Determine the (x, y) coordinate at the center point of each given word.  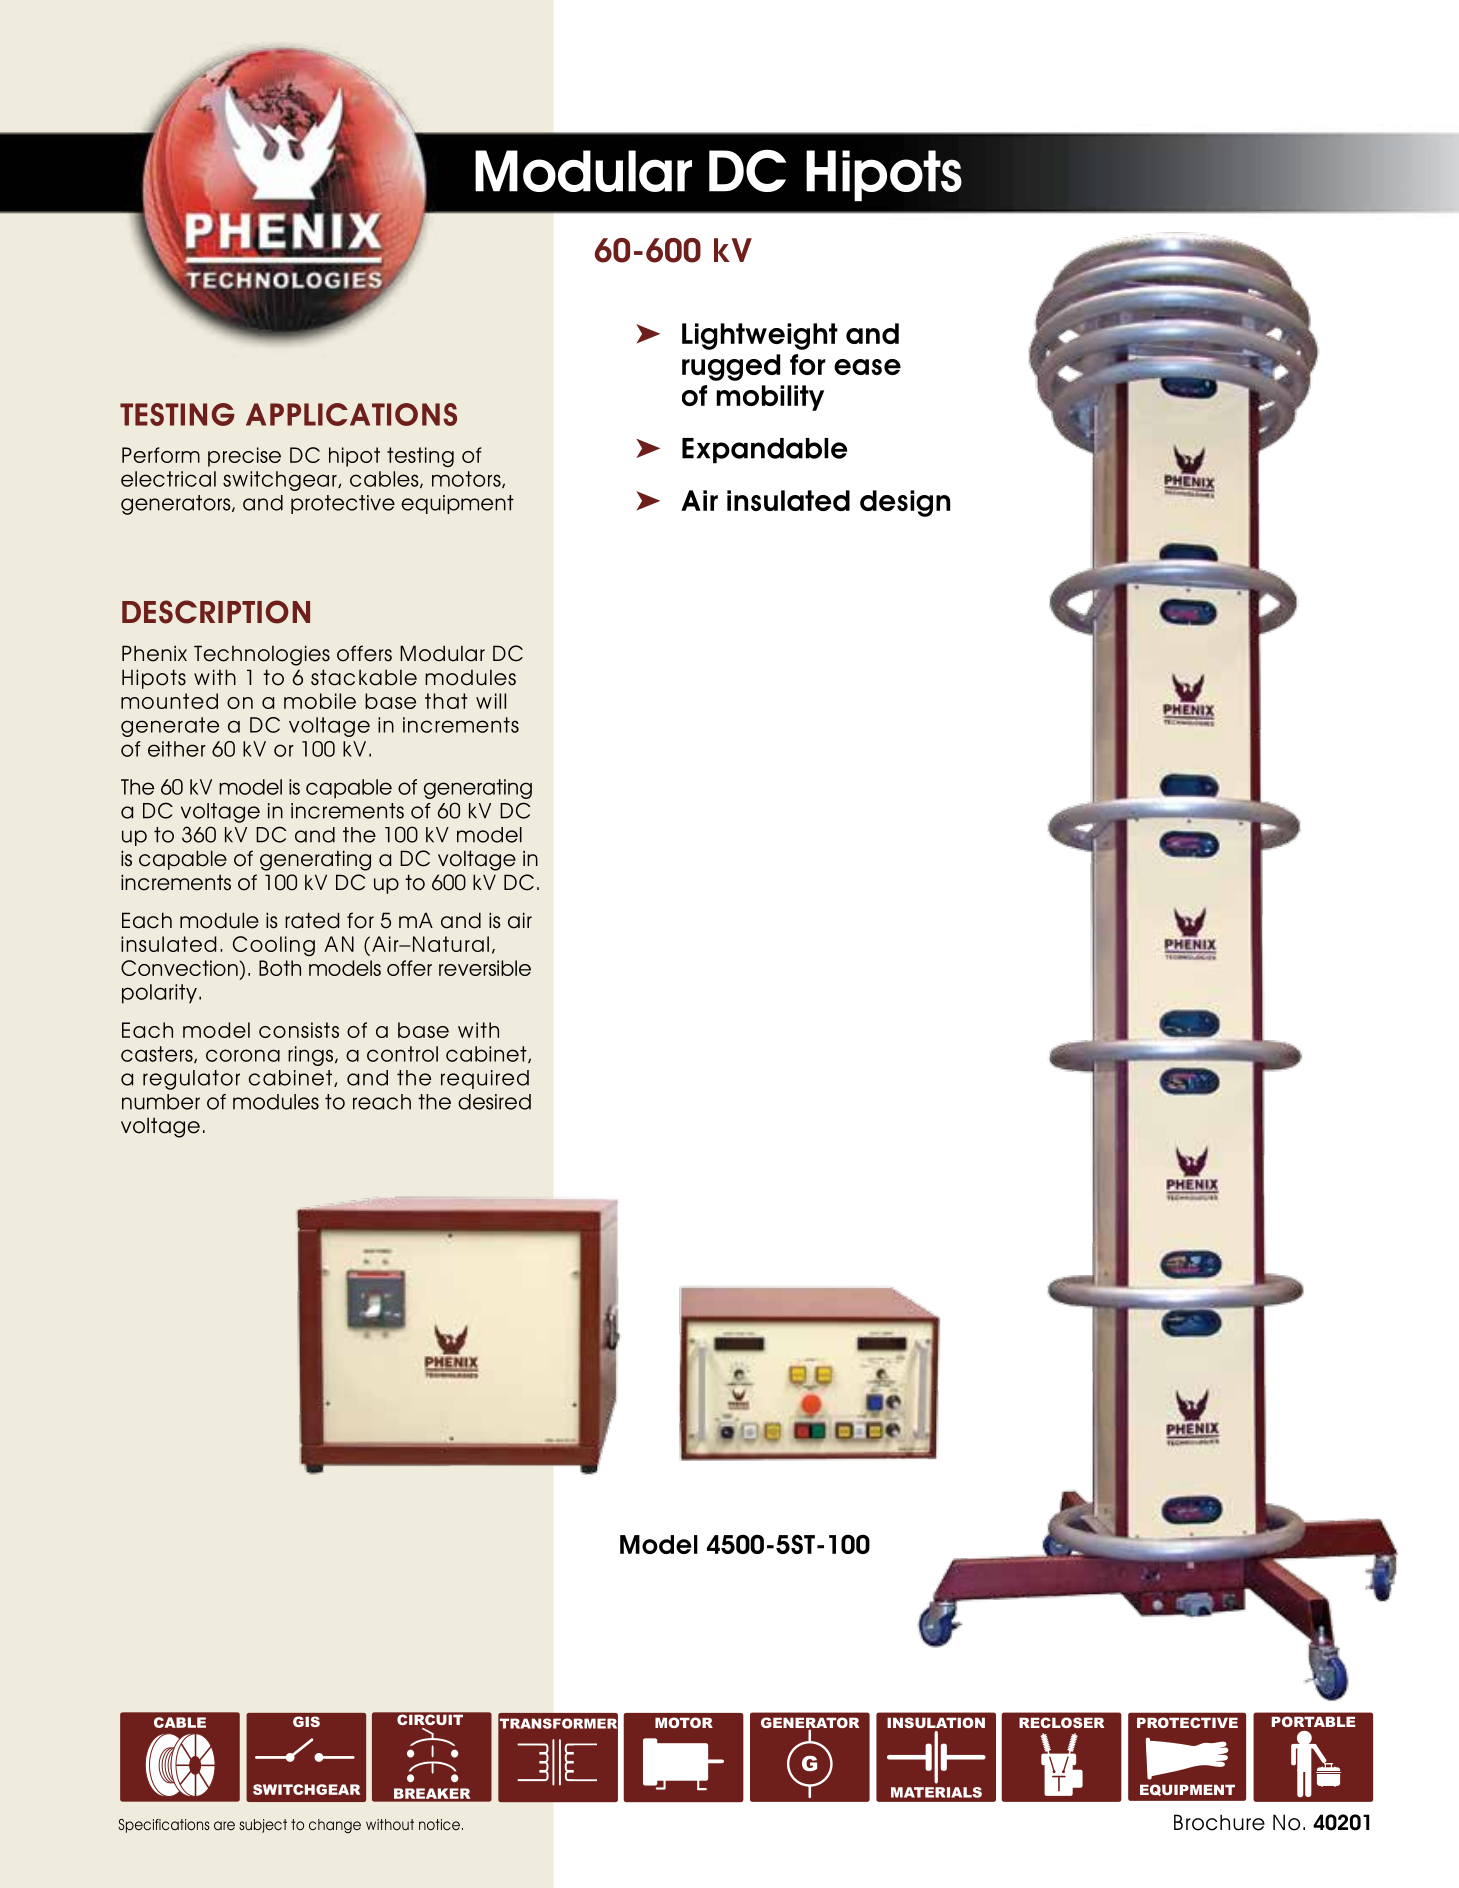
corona (243, 1055)
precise (244, 457)
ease (867, 367)
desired (494, 1102)
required (485, 1079)
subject (263, 1826)
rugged (731, 367)
